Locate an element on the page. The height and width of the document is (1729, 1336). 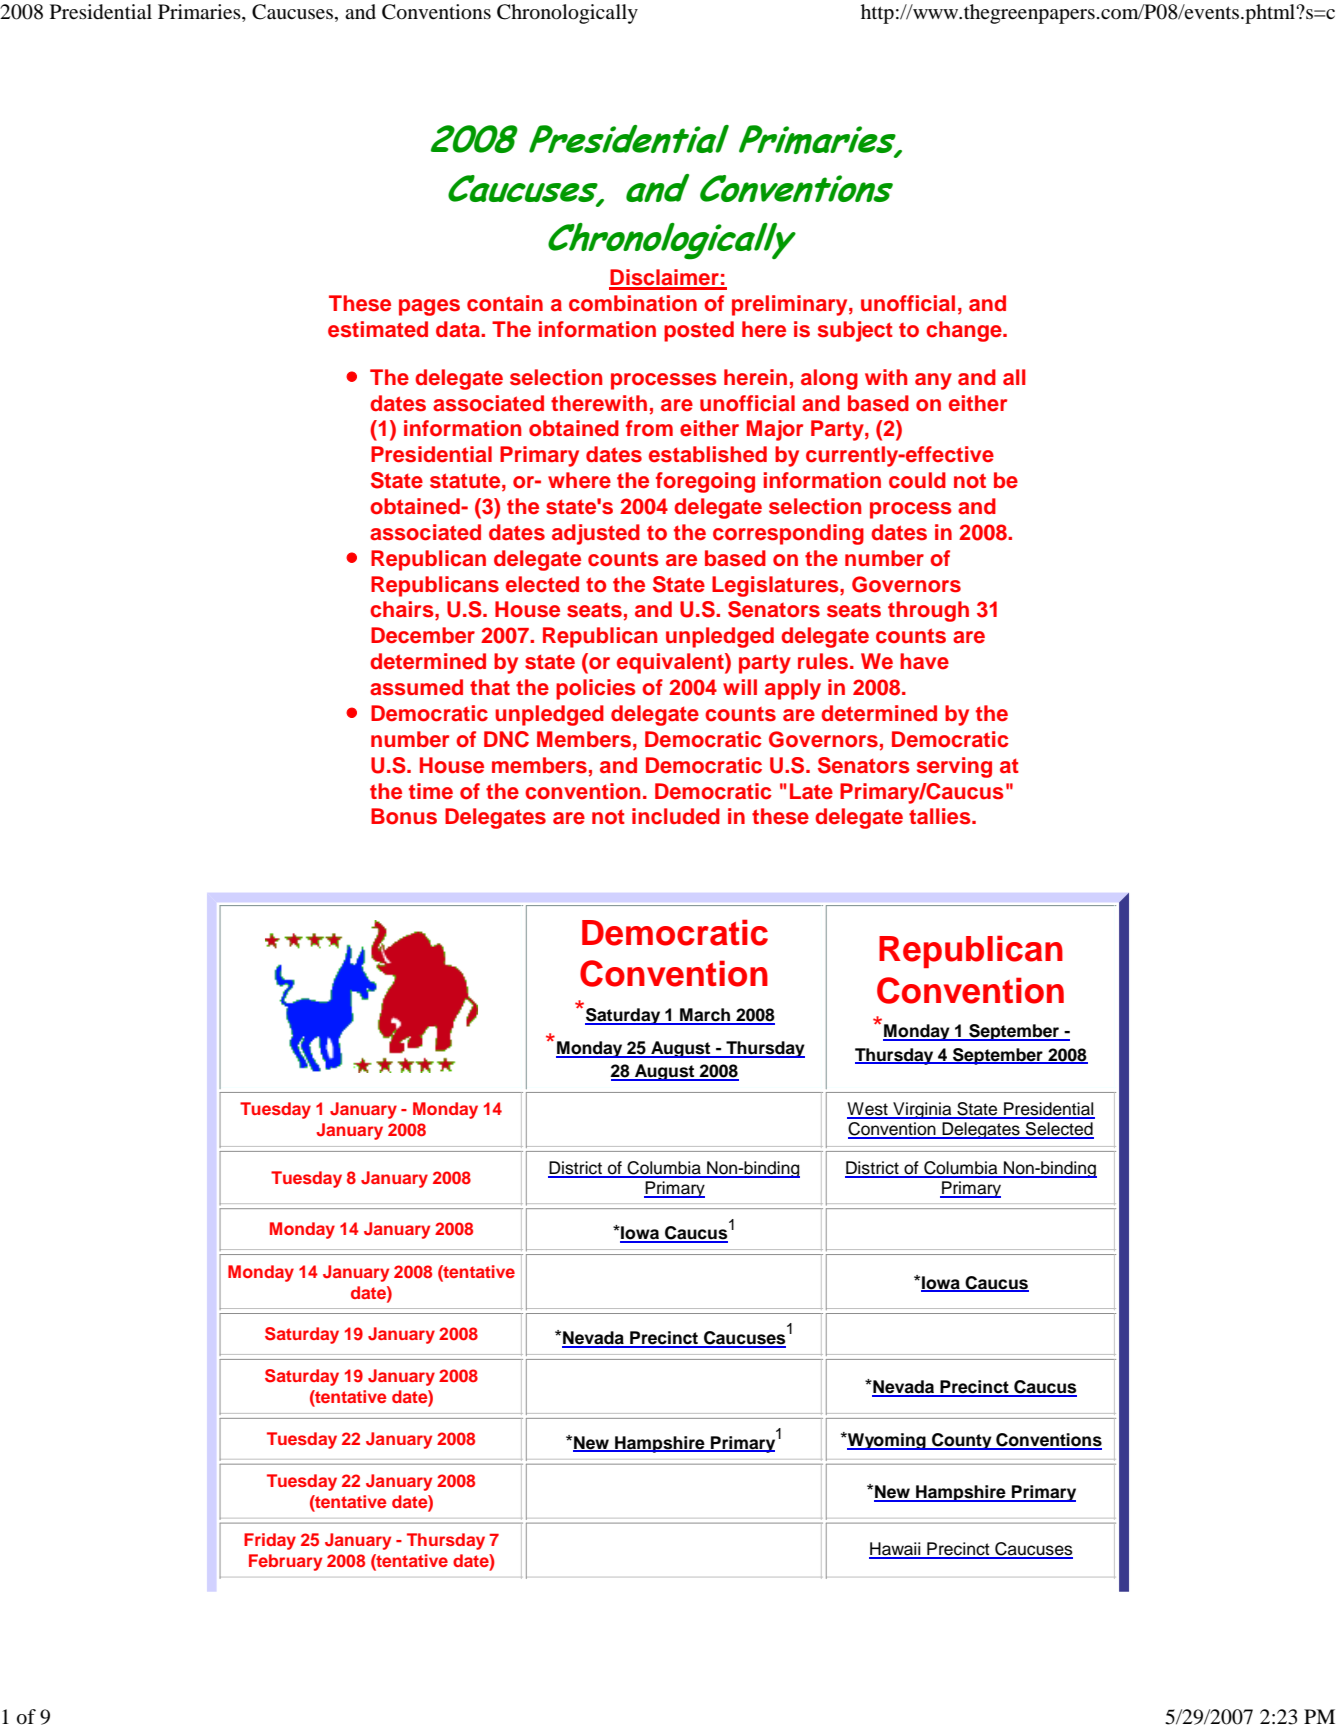
February is located at coordinates (285, 1562).
